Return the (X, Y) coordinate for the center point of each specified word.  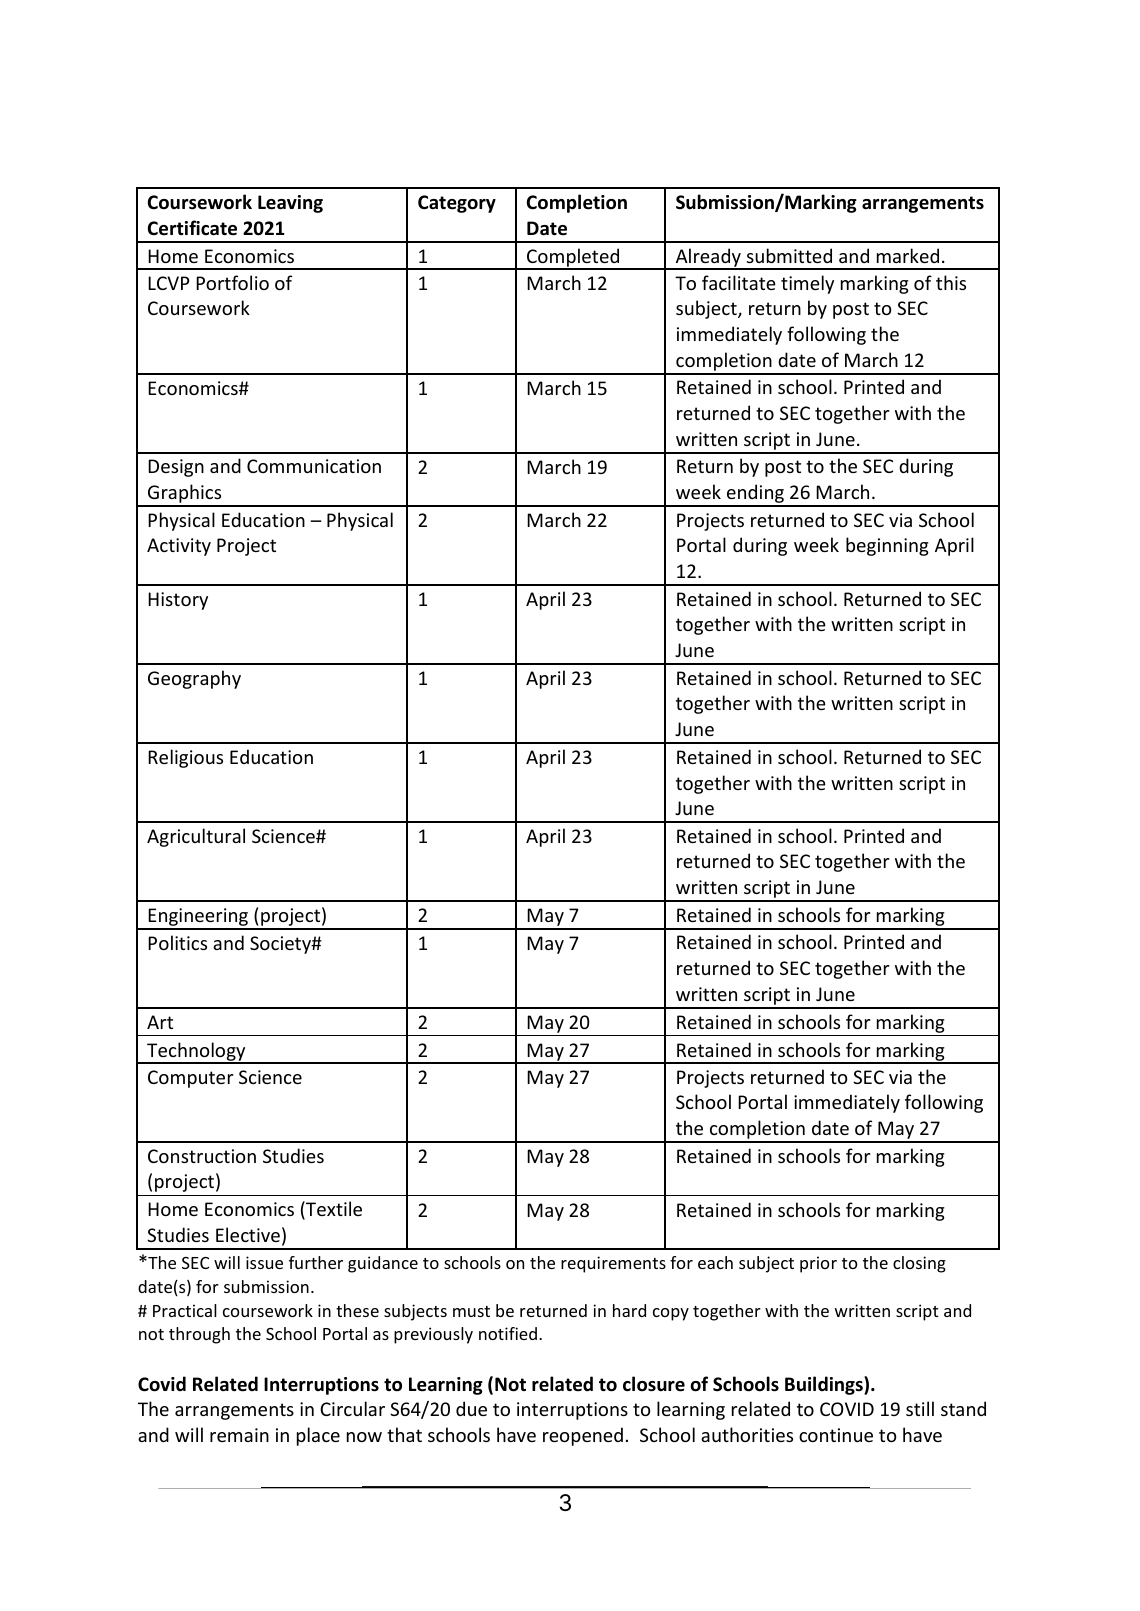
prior (818, 1264)
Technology (196, 1052)
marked (908, 255)
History (178, 601)
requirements (613, 1264)
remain (239, 1435)
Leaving (290, 204)
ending (755, 495)
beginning (887, 546)
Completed (573, 259)
